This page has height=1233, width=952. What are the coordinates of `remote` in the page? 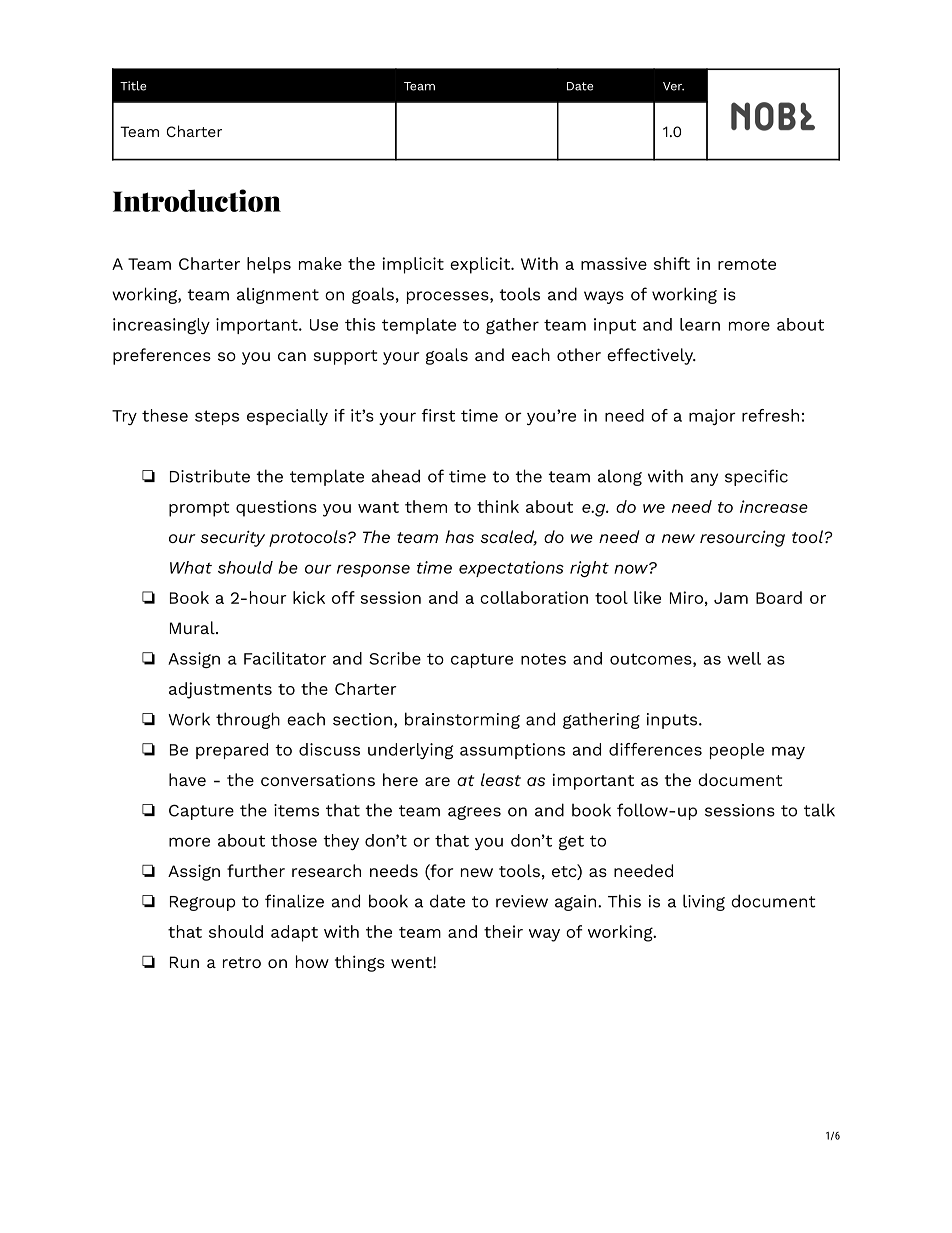 It's located at (747, 264).
